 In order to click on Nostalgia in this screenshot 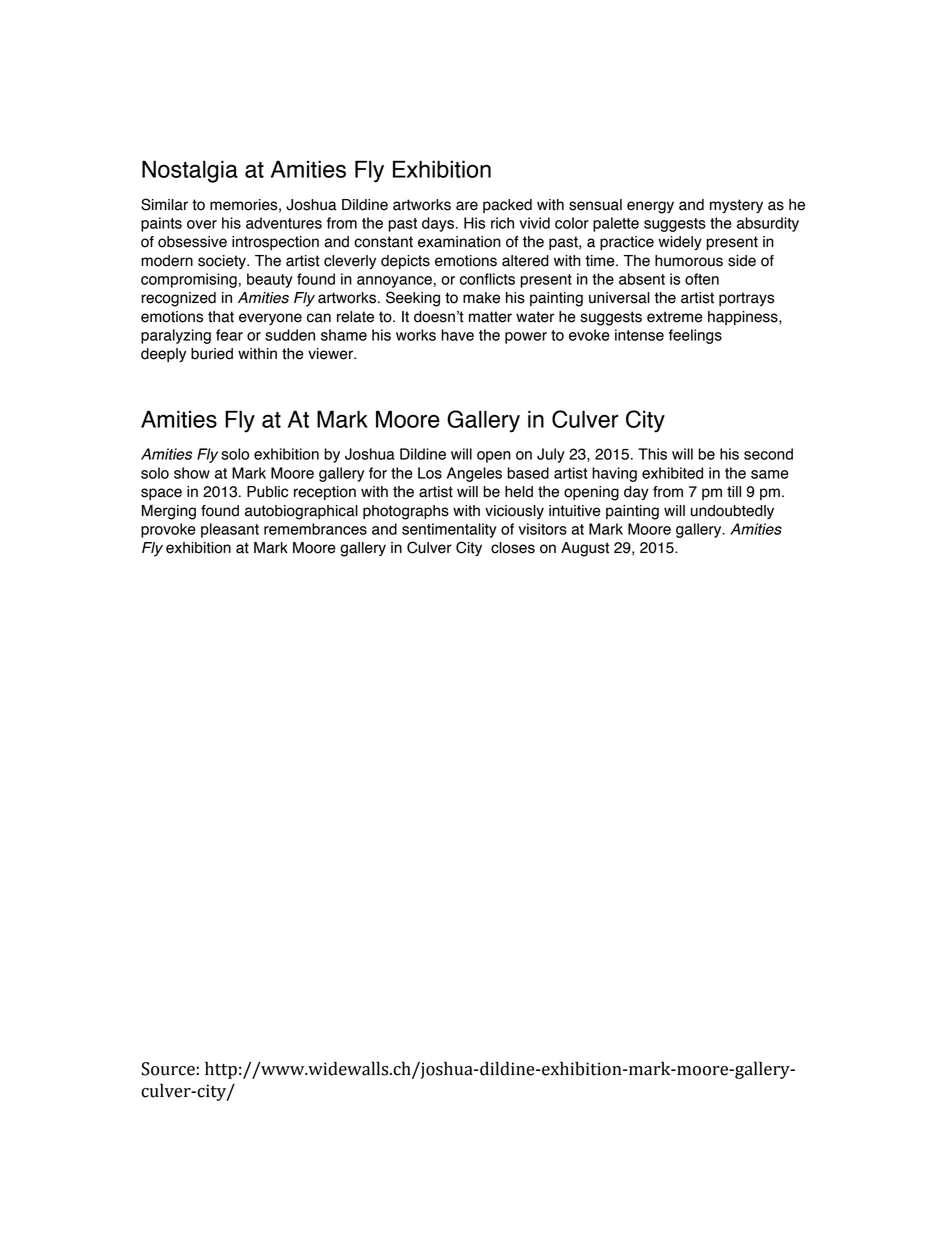, I will do `click(190, 171)`.
